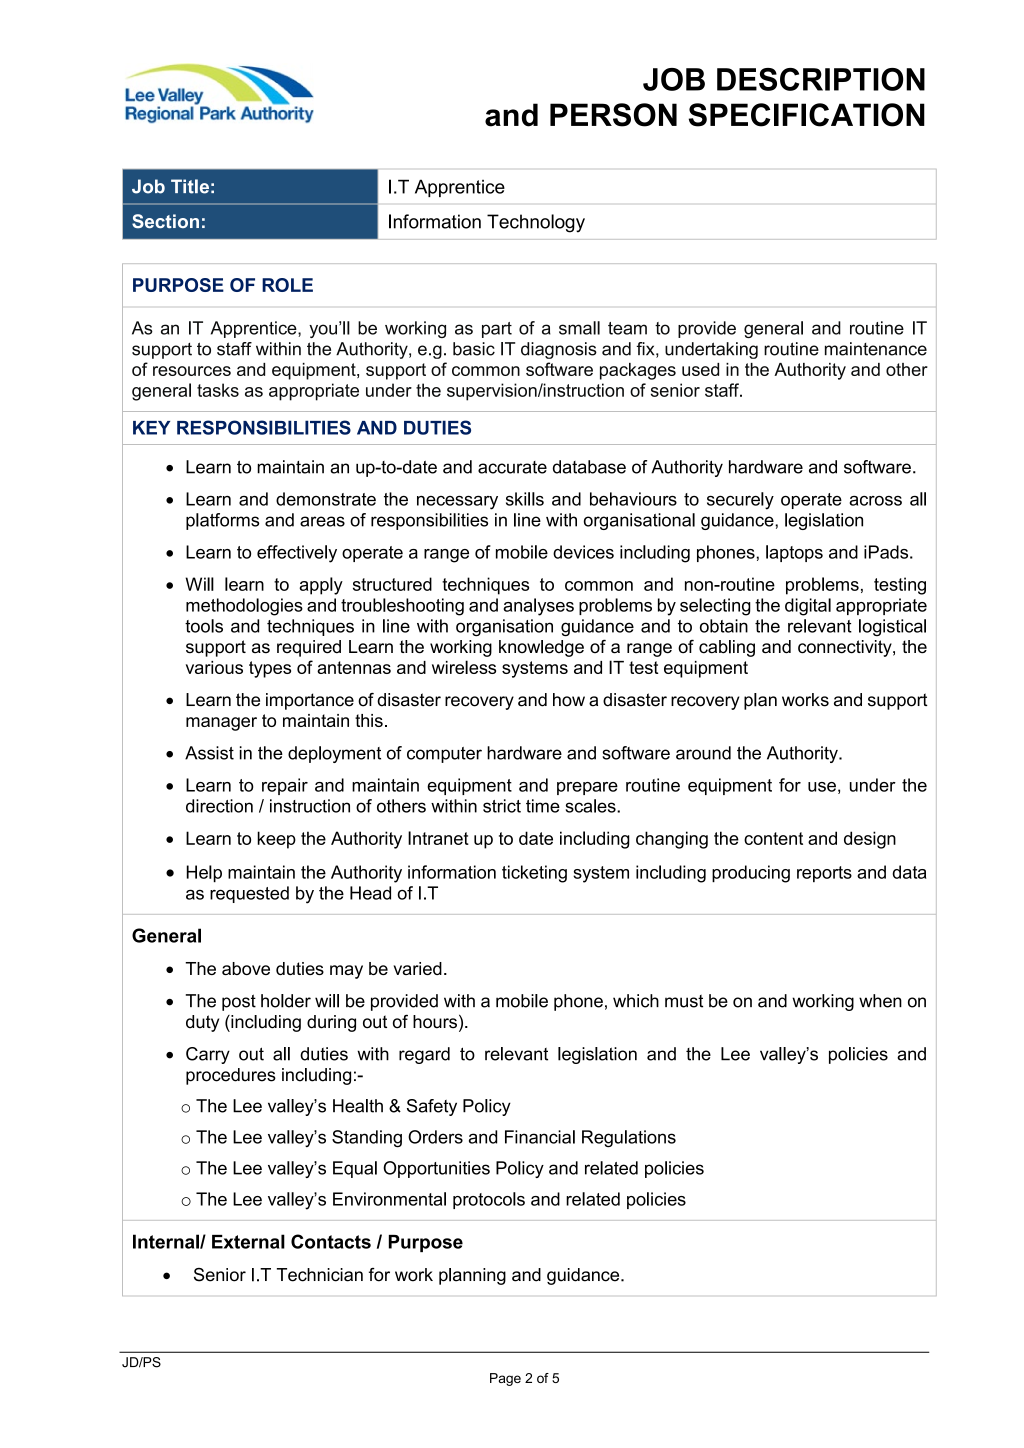 This image has width=1024, height=1448. Describe the element at coordinates (534, 874) in the image. I see `ticketing` at that location.
